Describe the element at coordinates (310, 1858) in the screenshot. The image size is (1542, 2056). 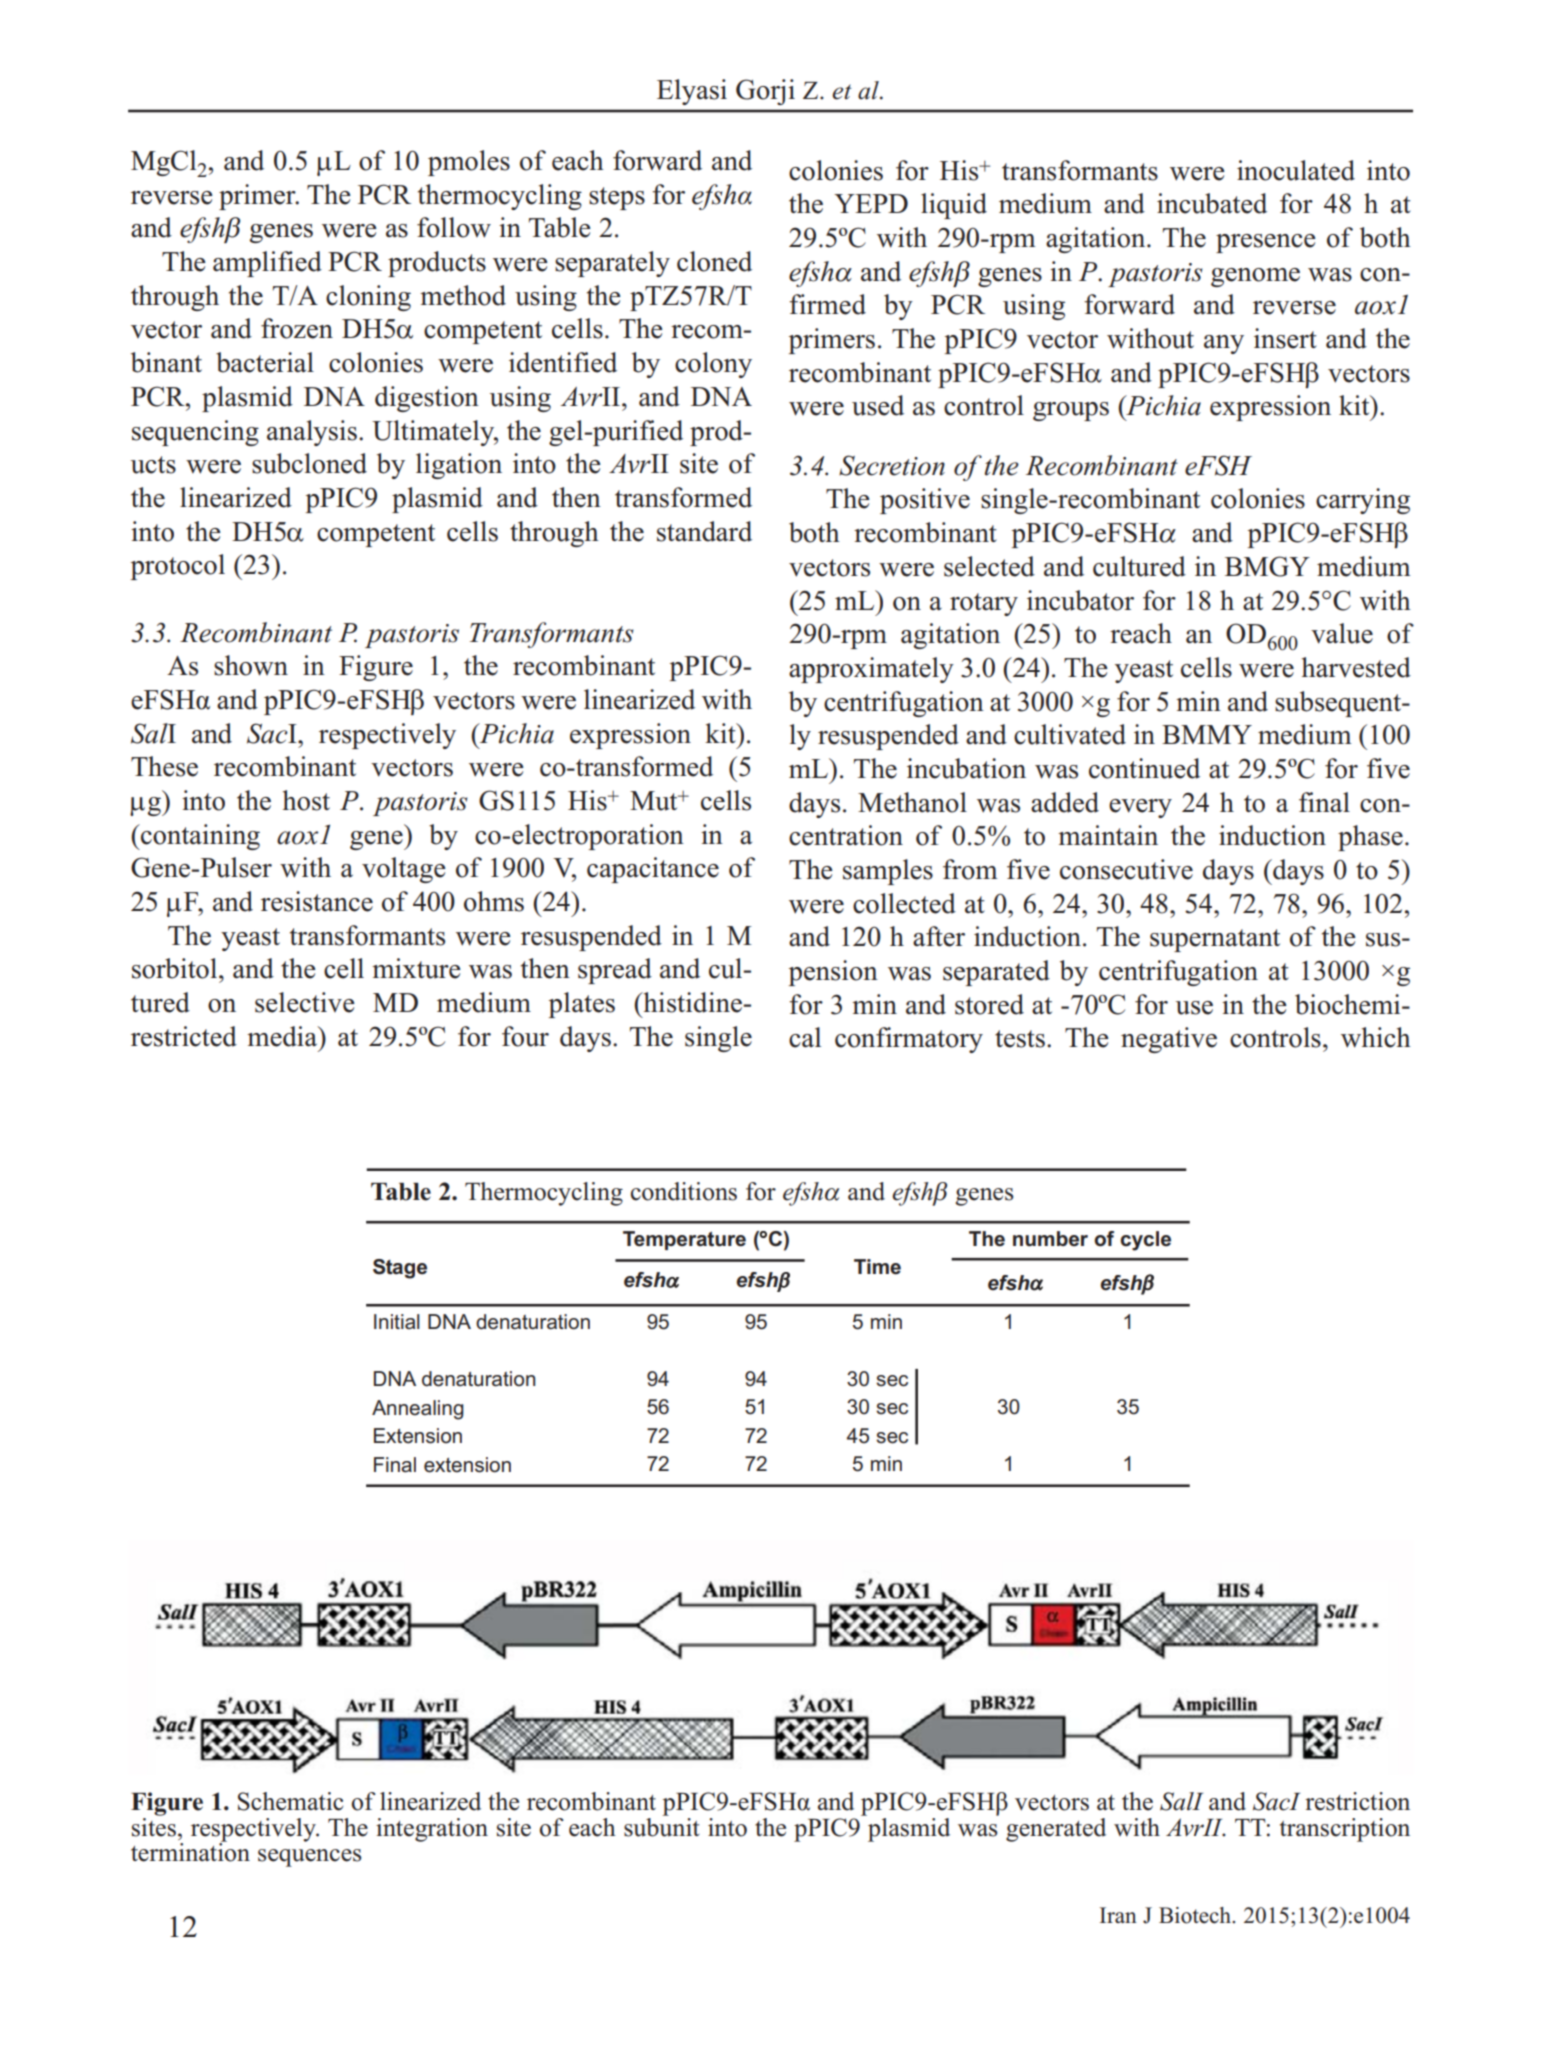
I see `sequences` at that location.
